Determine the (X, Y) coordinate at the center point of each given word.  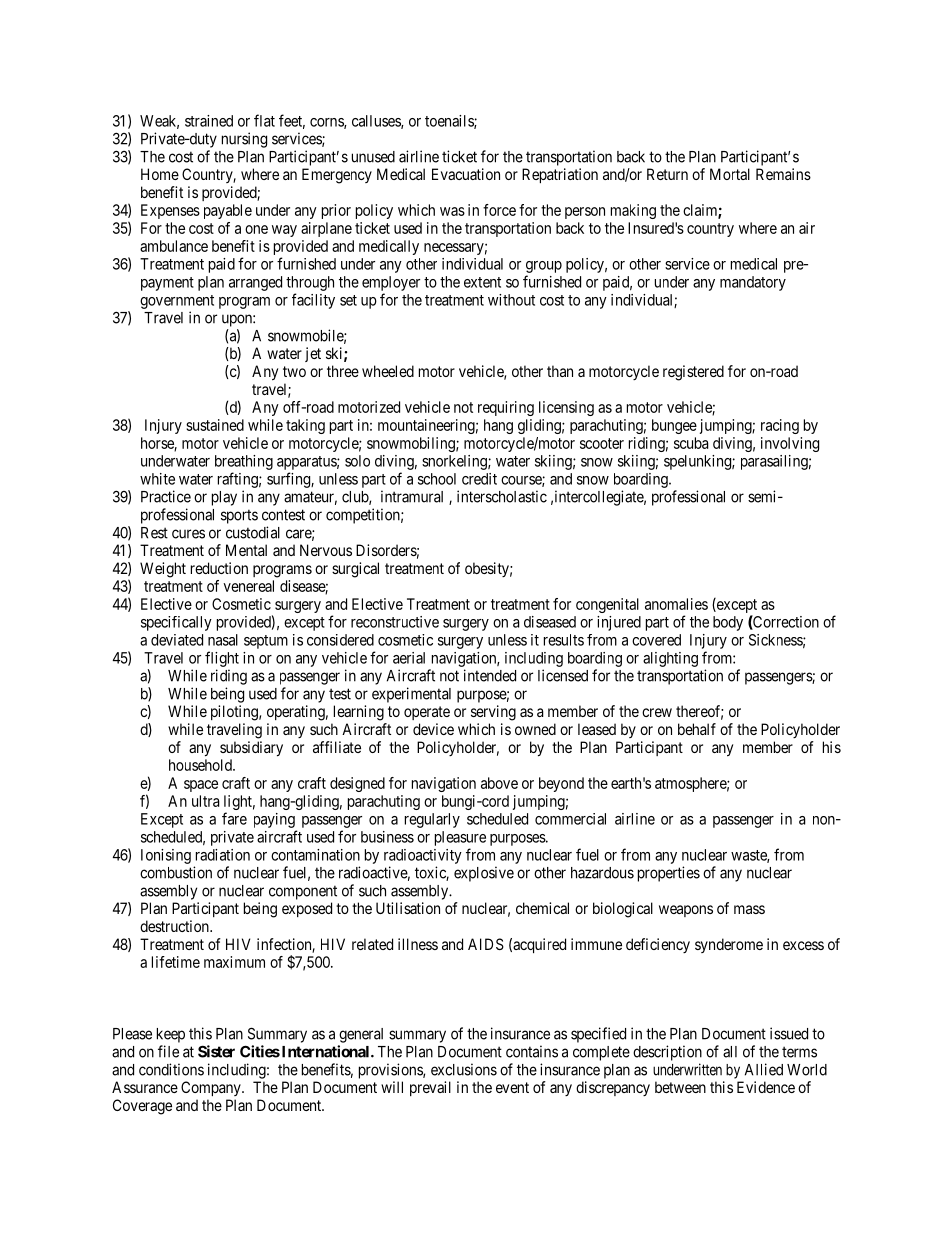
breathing (244, 462)
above (499, 783)
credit (479, 479)
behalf (697, 729)
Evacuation (466, 174)
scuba (691, 443)
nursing (244, 140)
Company (212, 1088)
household (201, 765)
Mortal (730, 174)
